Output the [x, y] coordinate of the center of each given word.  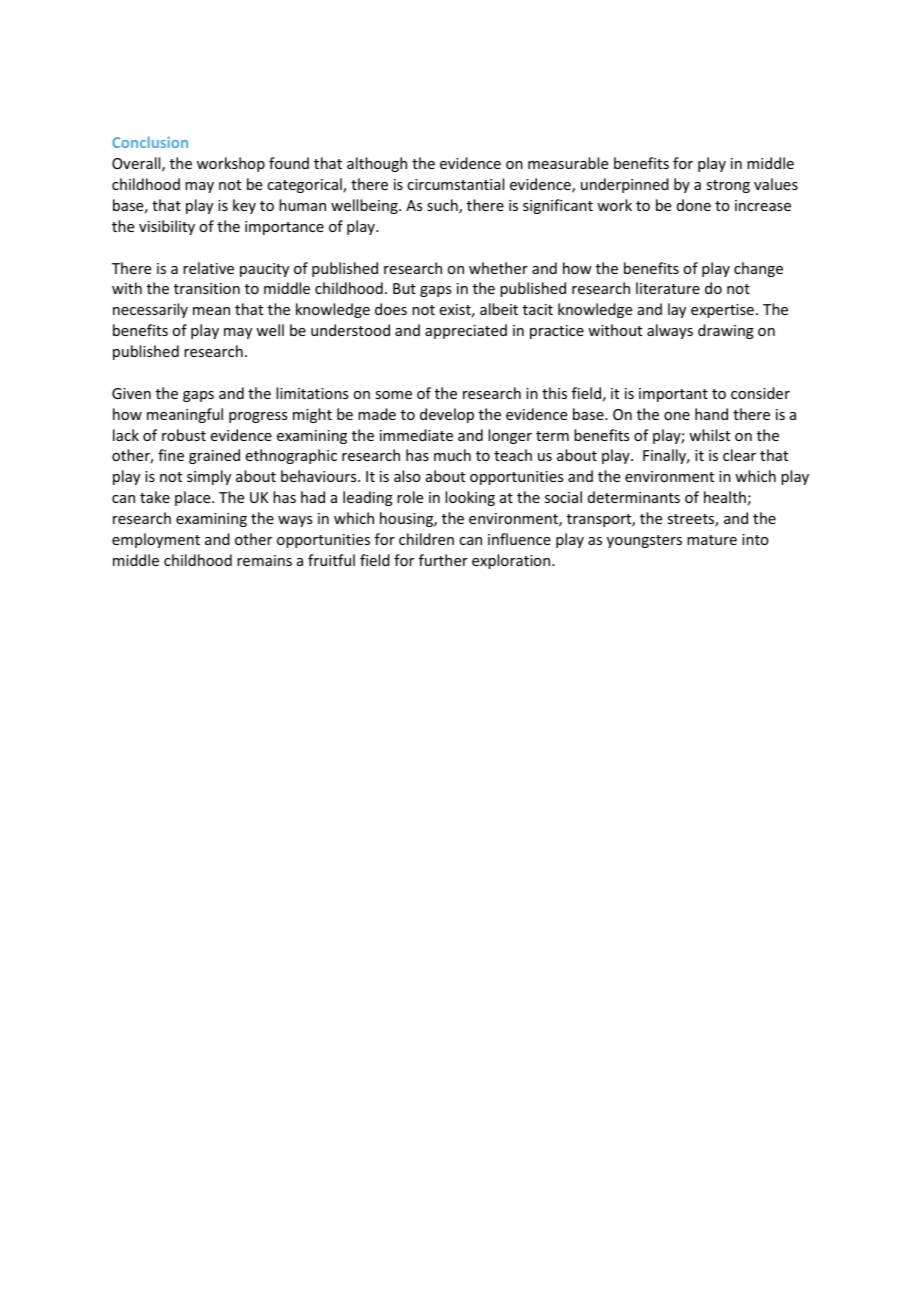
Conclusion [150, 142]
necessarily [150, 310]
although [377, 164]
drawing [726, 331]
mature [712, 540]
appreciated [466, 331]
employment [156, 540]
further [443, 560]
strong [728, 186]
